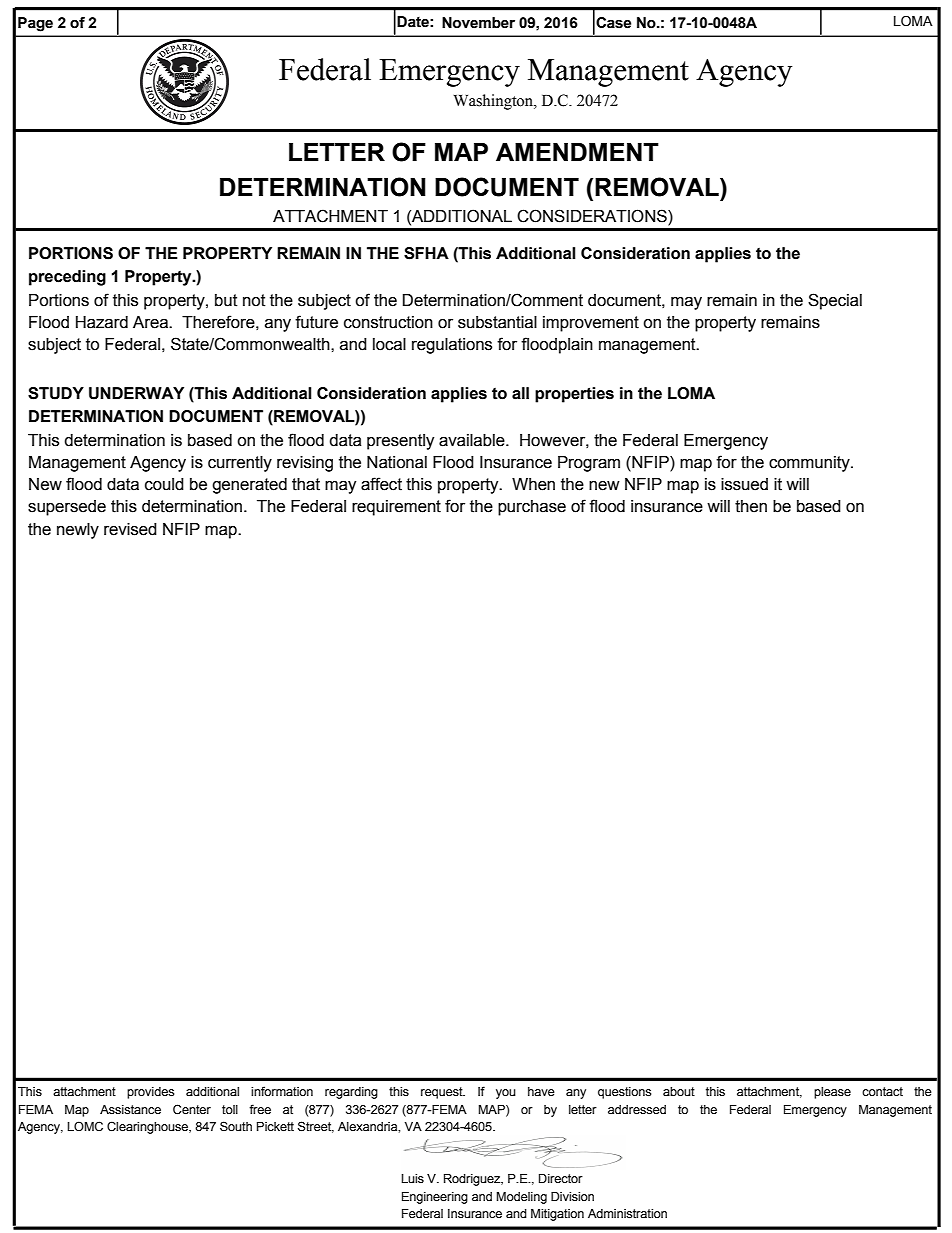 The width and height of the screenshot is (952, 1233). I want to click on revised, so click(130, 529).
